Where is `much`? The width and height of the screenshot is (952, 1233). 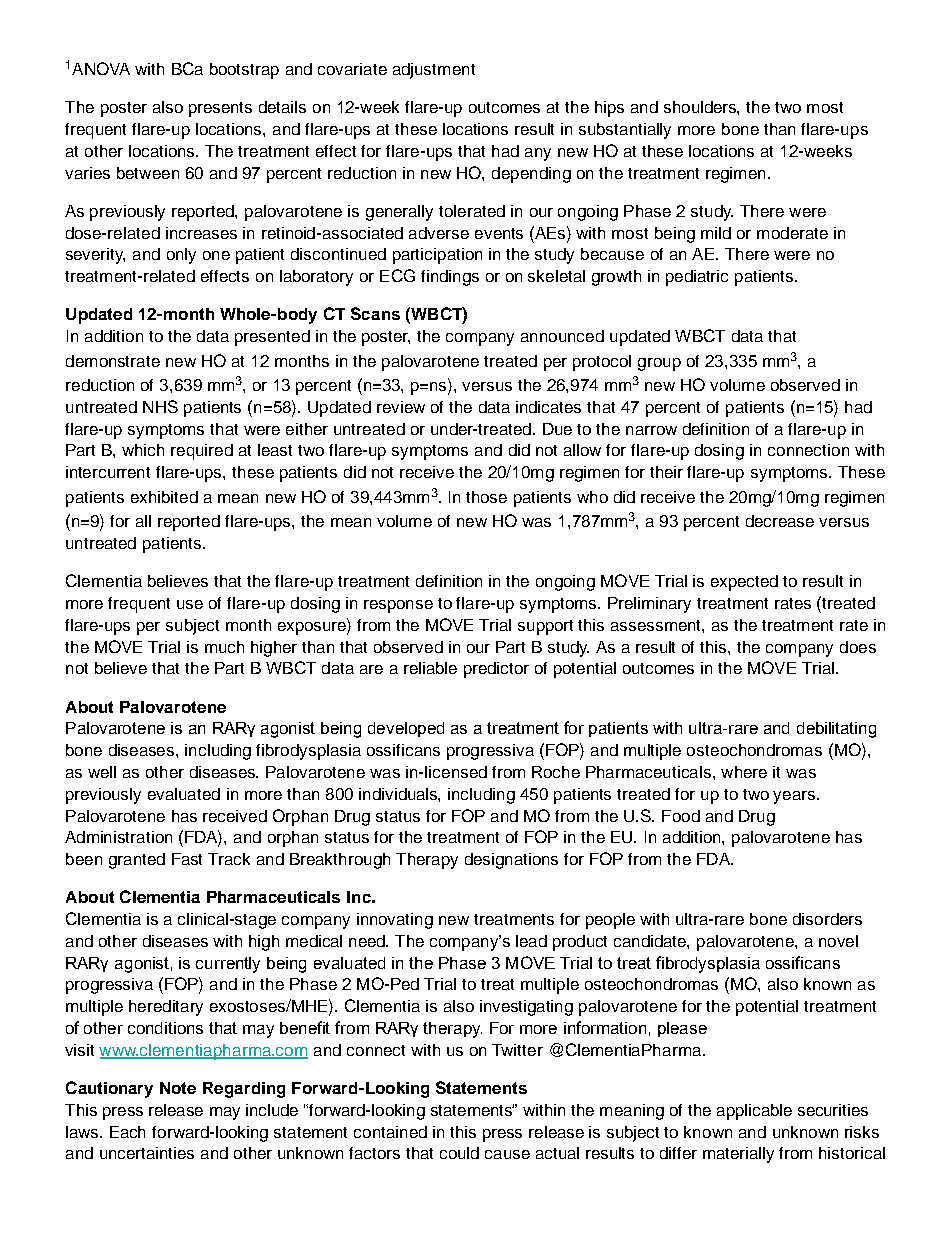 much is located at coordinates (224, 647).
